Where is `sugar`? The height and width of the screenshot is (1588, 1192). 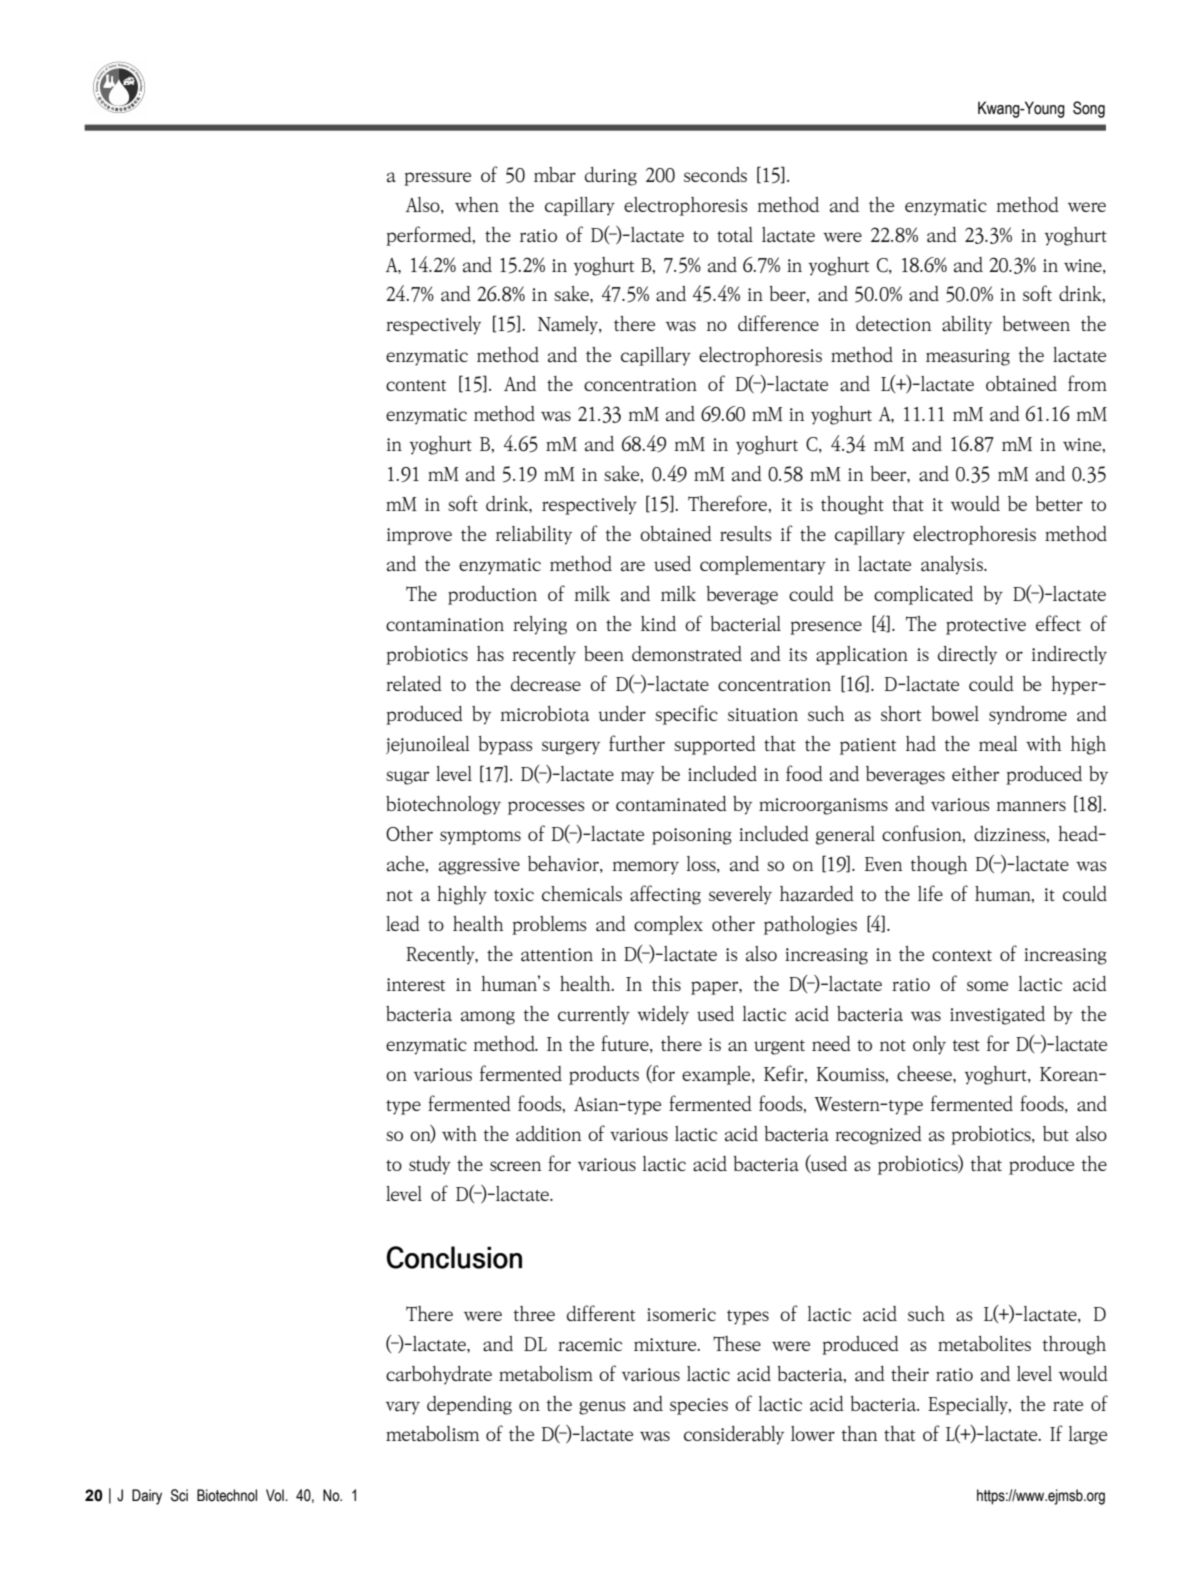
sugar is located at coordinates (407, 778).
